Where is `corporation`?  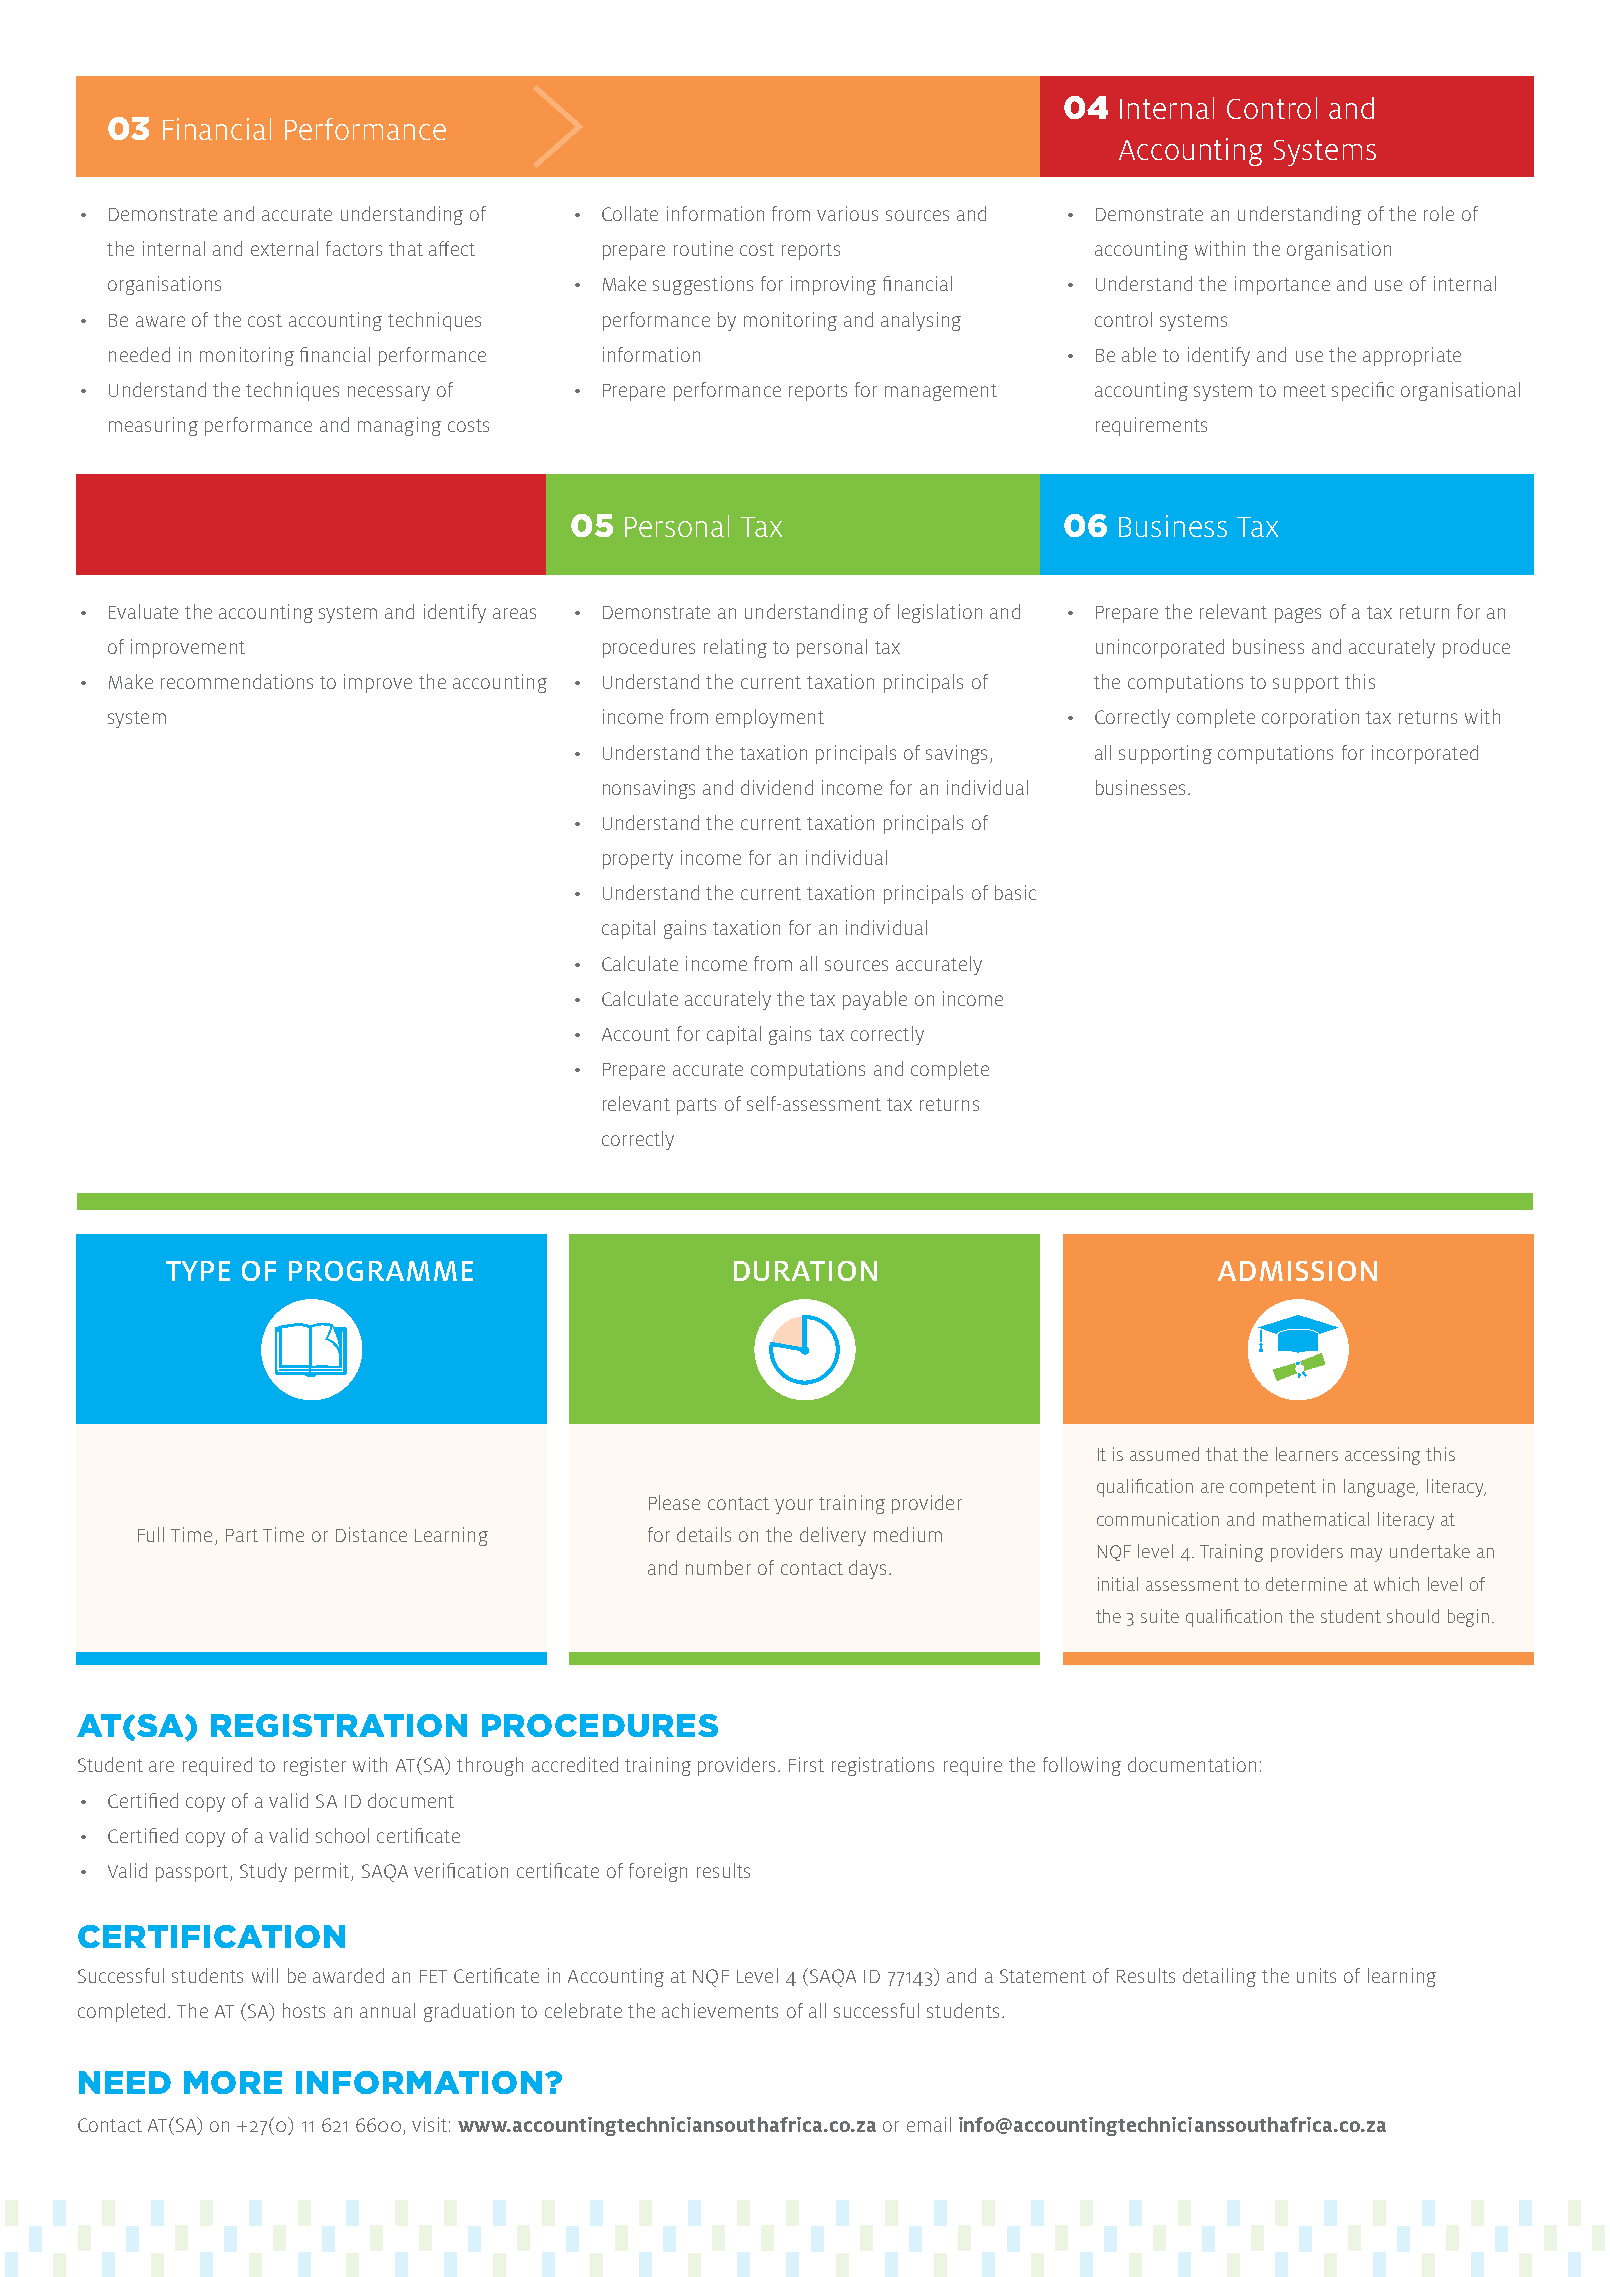
corporation is located at coordinates (1310, 718).
